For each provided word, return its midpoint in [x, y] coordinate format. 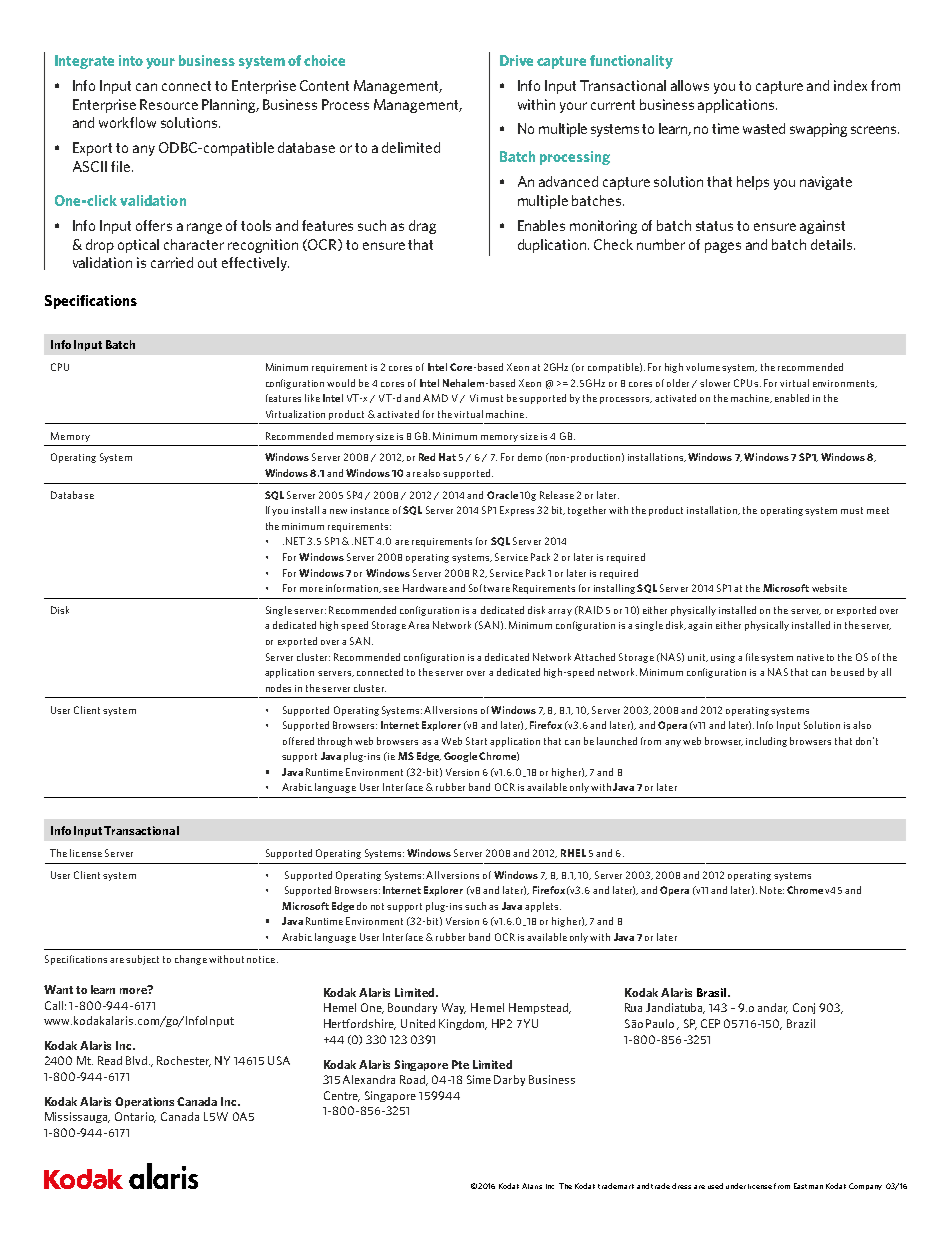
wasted [764, 128]
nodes [278, 688]
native [810, 657]
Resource [169, 104]
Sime [479, 1079]
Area [418, 625]
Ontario [135, 1117]
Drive [516, 60]
